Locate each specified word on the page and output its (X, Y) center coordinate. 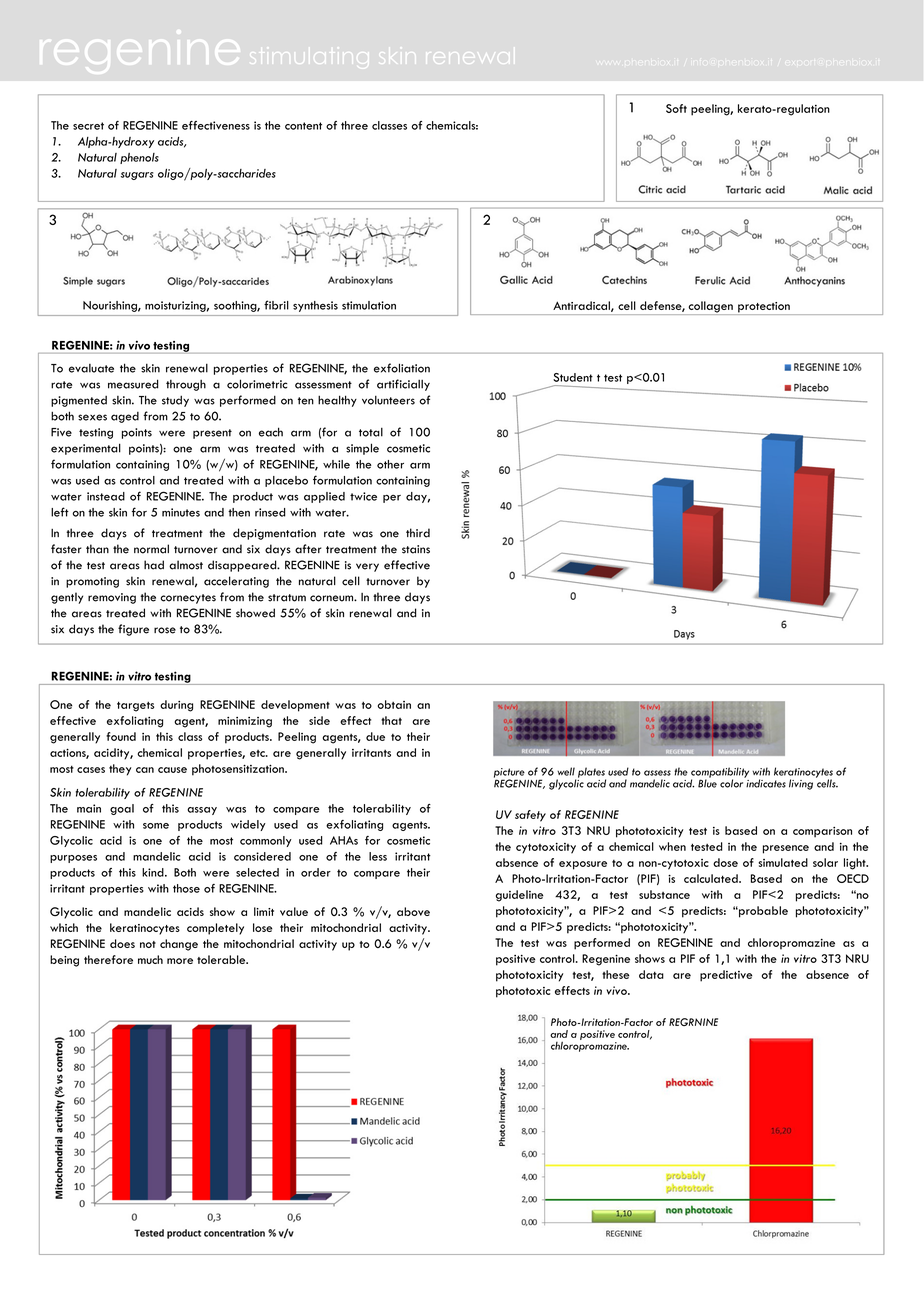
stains (416, 549)
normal (151, 549)
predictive (726, 976)
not (148, 944)
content (303, 126)
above (413, 911)
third (418, 533)
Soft (676, 108)
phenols (139, 158)
